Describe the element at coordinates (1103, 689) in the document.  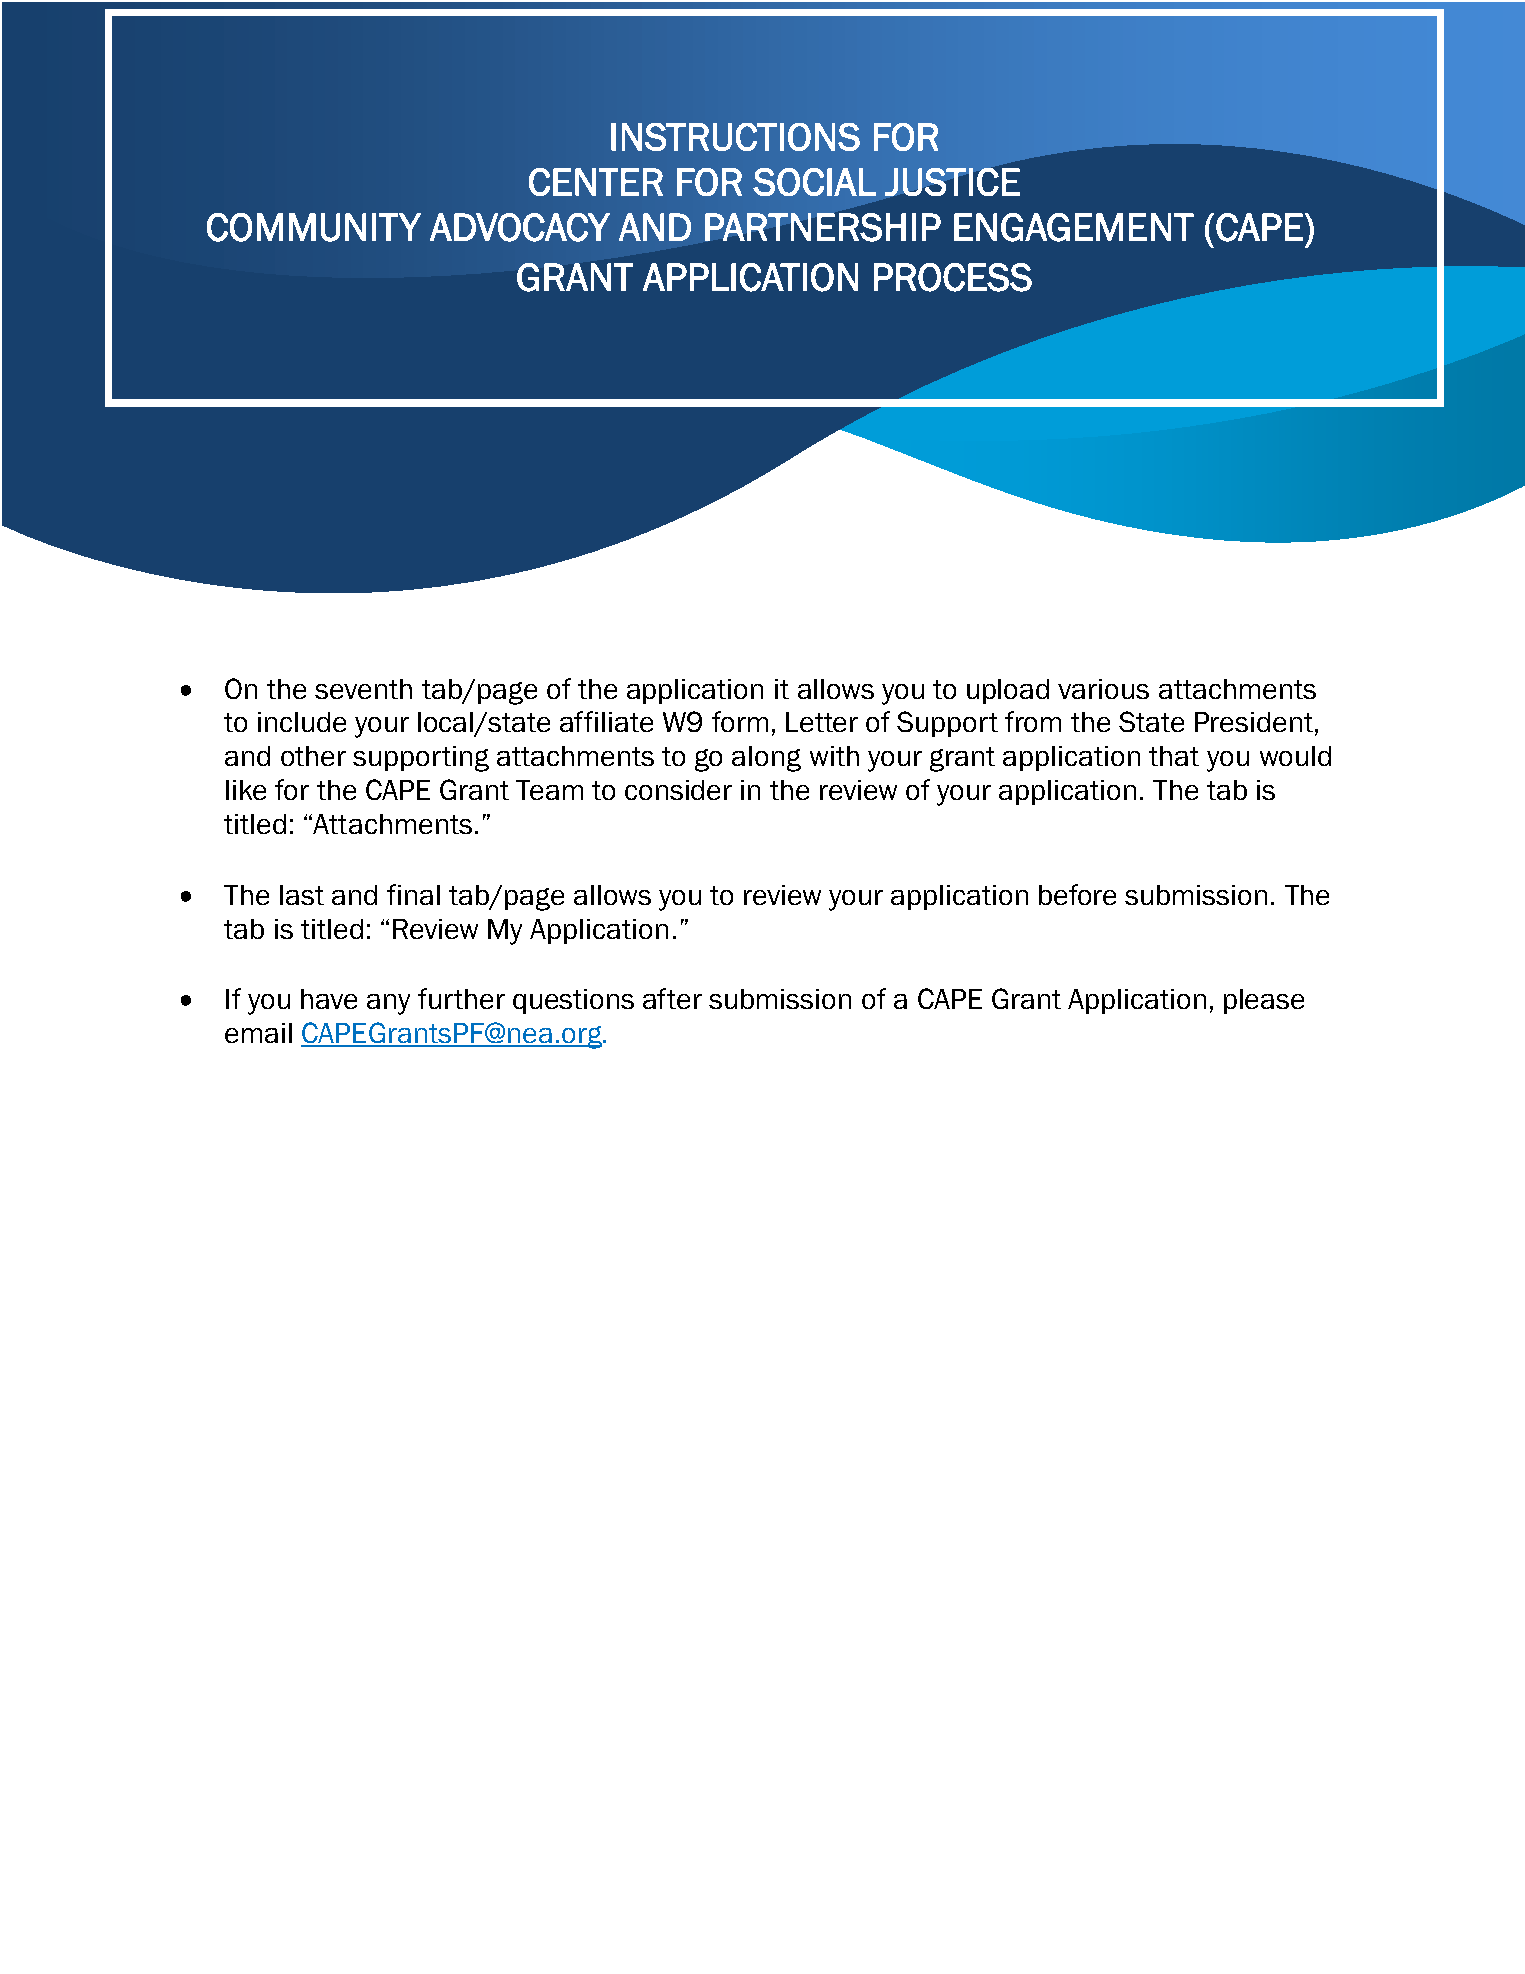
I see `various` at that location.
